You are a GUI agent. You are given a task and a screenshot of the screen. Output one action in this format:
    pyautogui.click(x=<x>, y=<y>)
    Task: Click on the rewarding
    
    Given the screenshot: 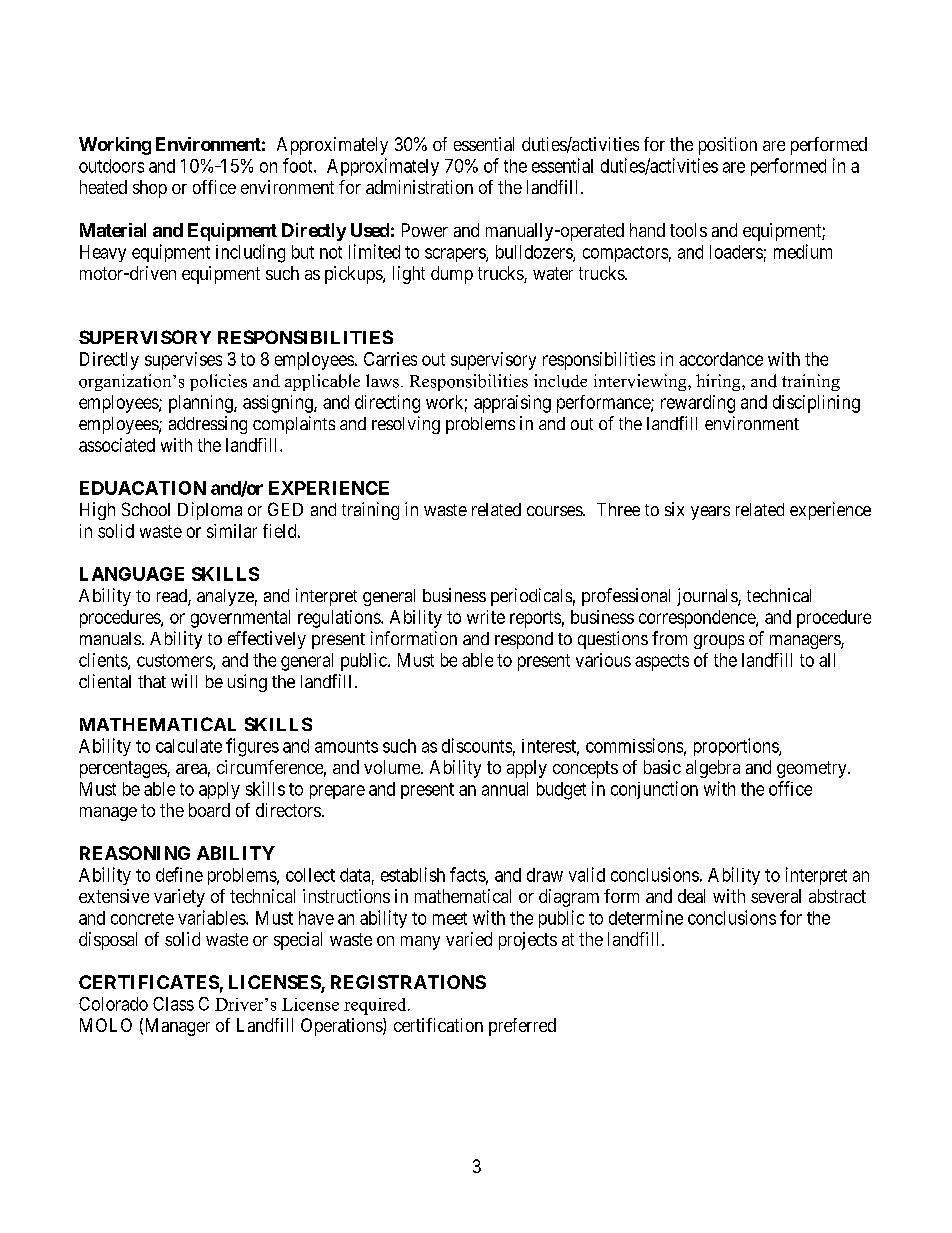 What is the action you would take?
    pyautogui.click(x=698, y=404)
